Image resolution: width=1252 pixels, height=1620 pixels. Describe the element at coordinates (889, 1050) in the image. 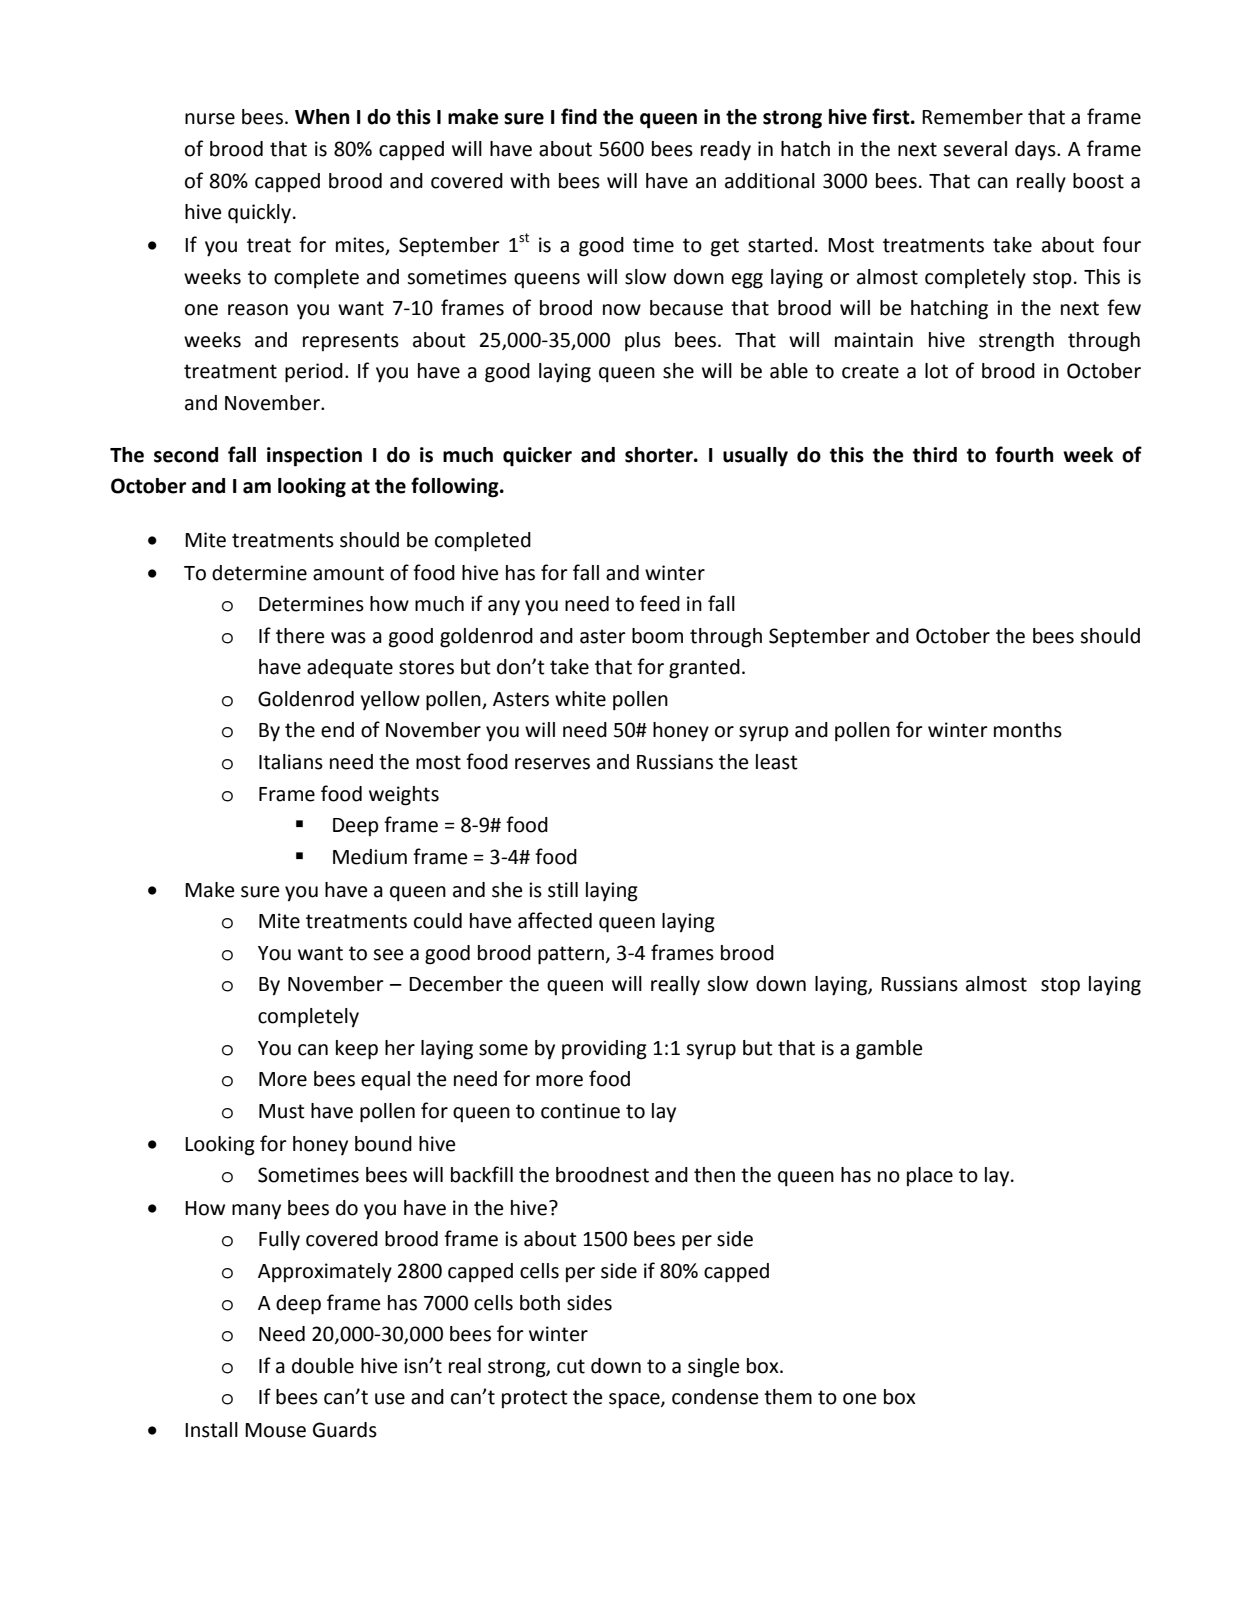

I see `gamble` at that location.
